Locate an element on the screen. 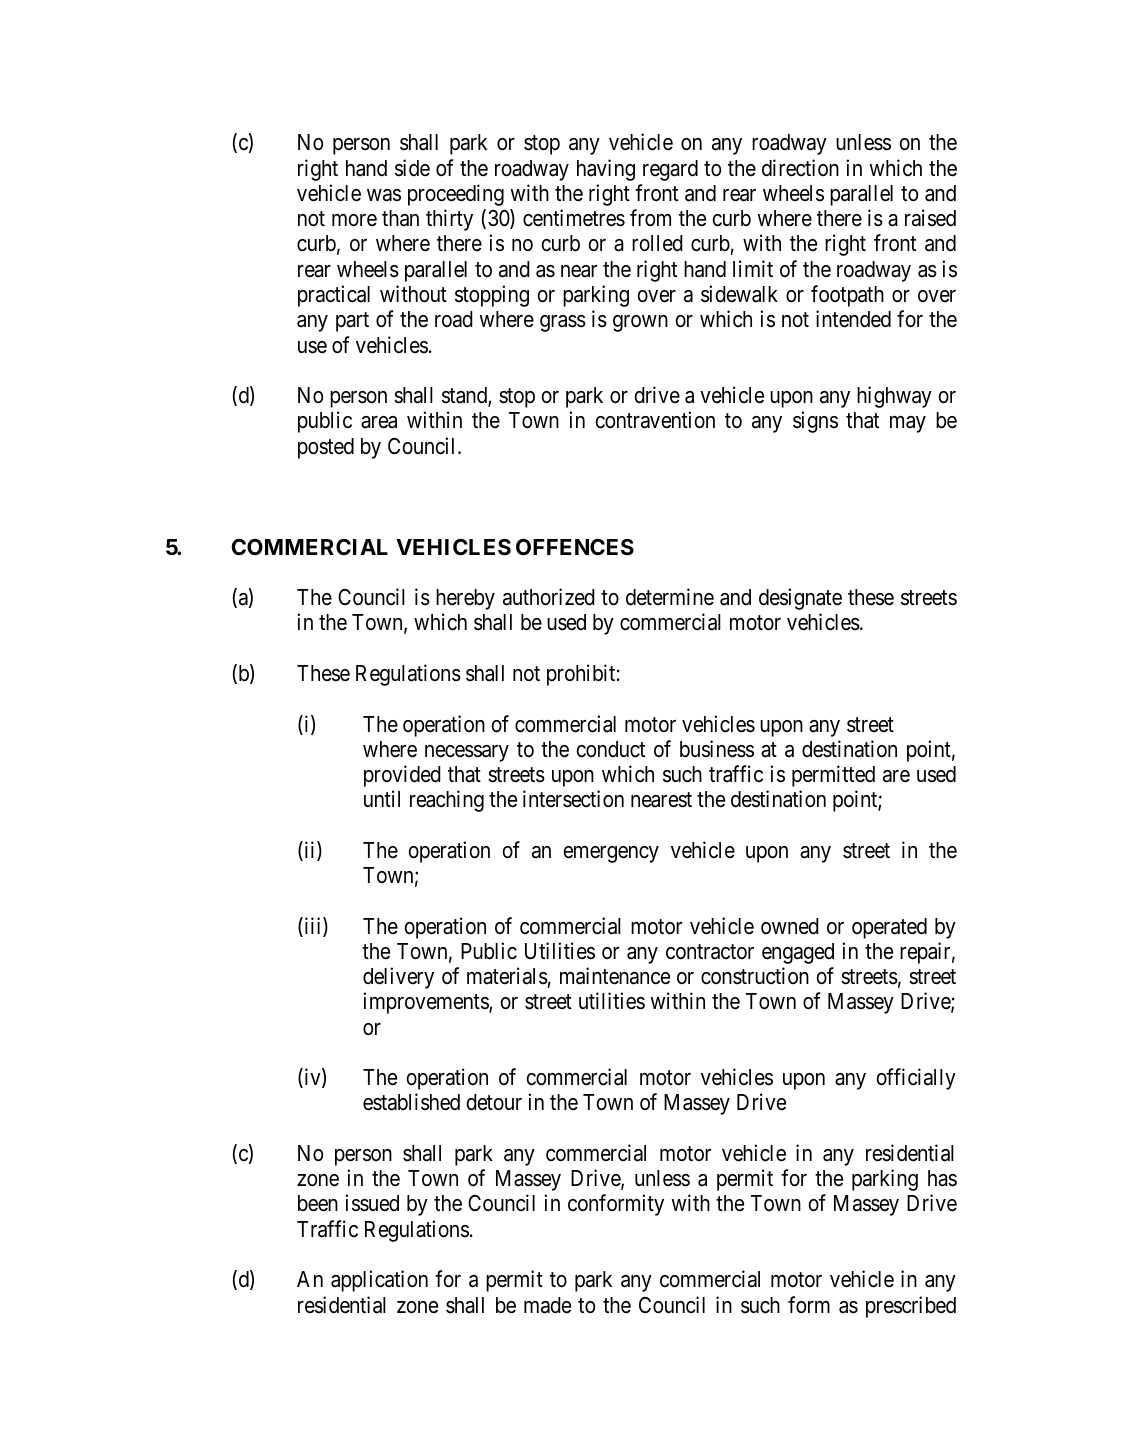  business is located at coordinates (717, 749).
